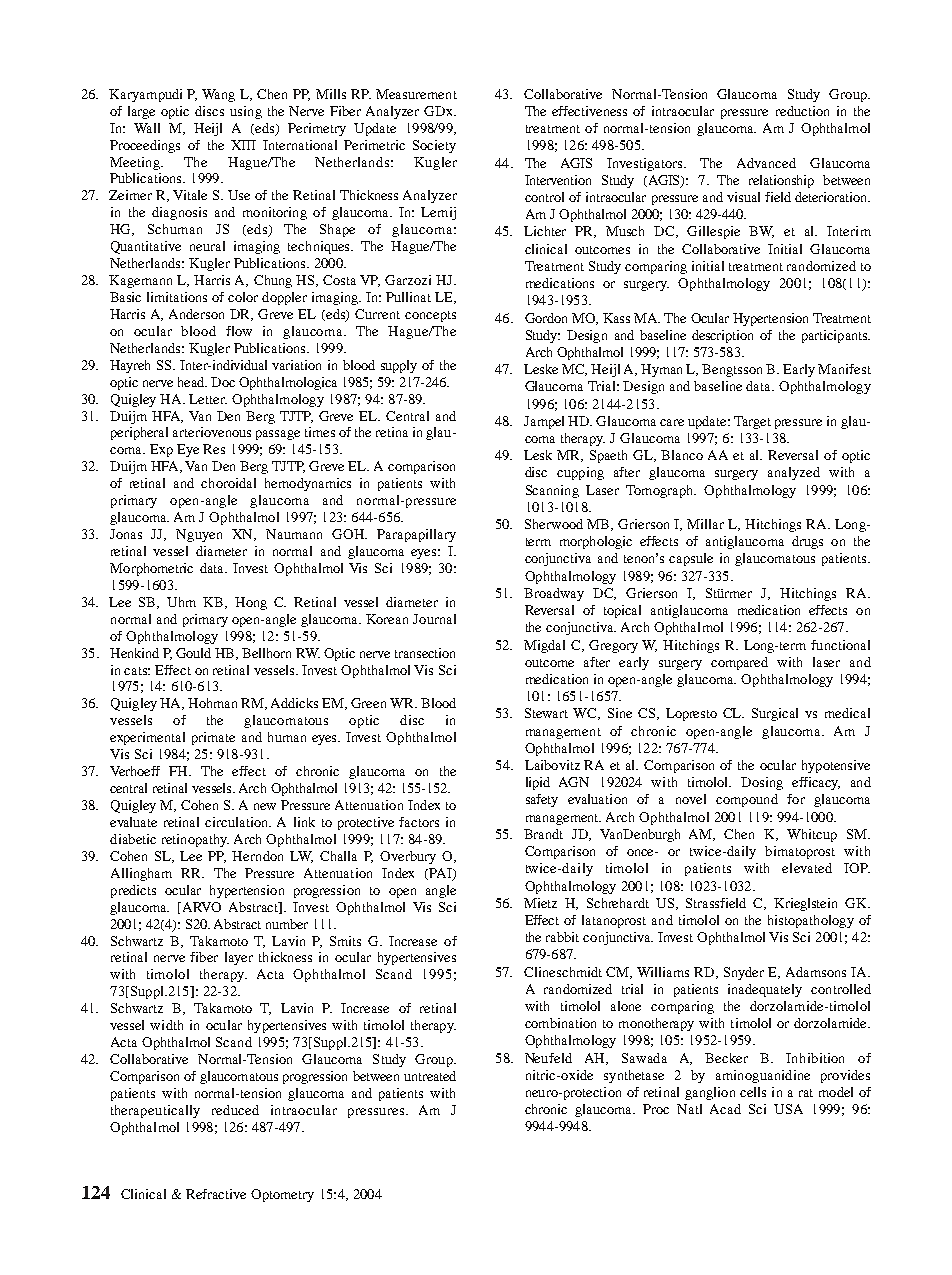 Image resolution: width=952 pixels, height=1275 pixels. What do you see at coordinates (546, 318) in the page?
I see `Gordon` at bounding box center [546, 318].
